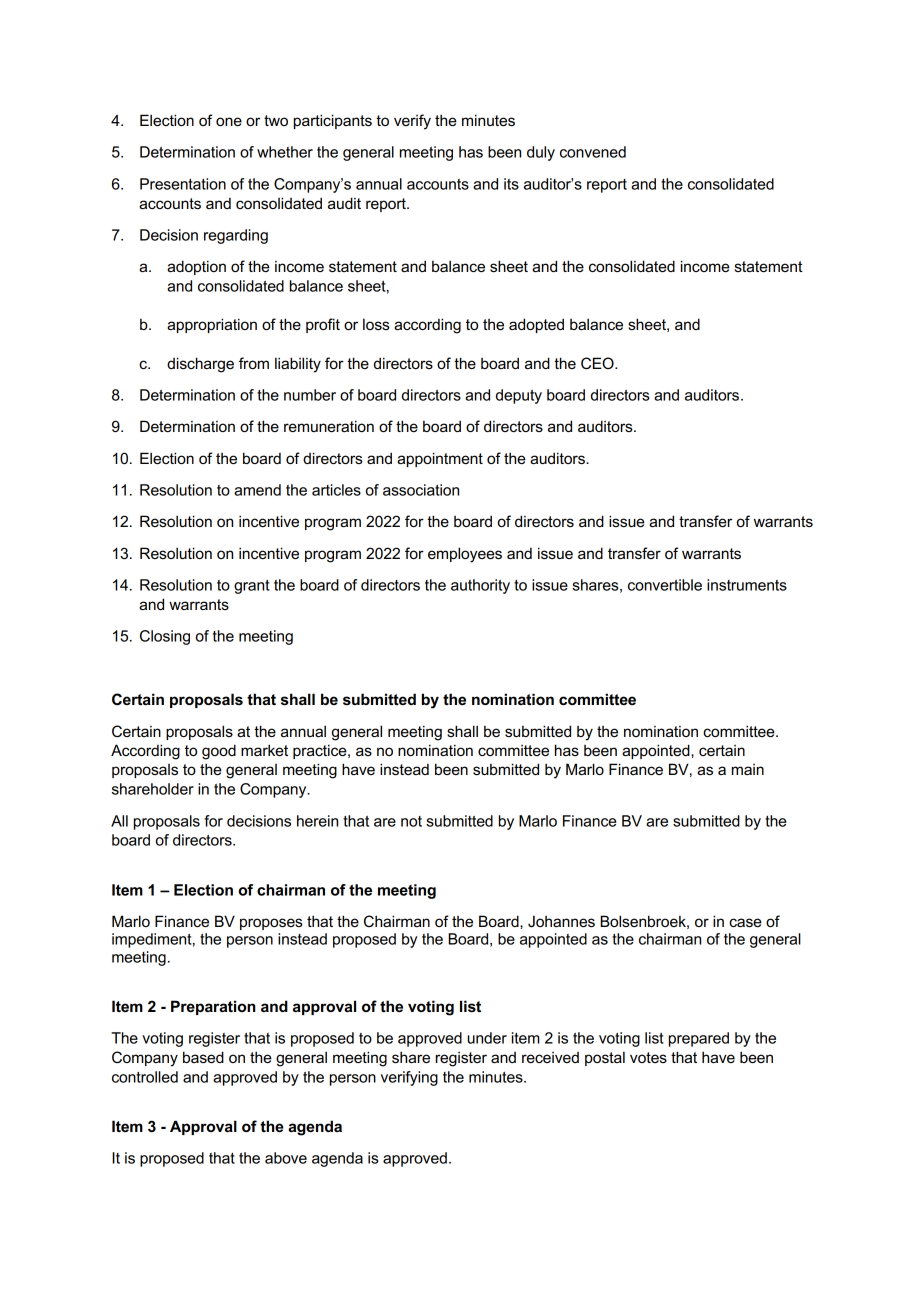 The image size is (924, 1308). Describe the element at coordinates (561, 921) in the image. I see `Johannes` at that location.
